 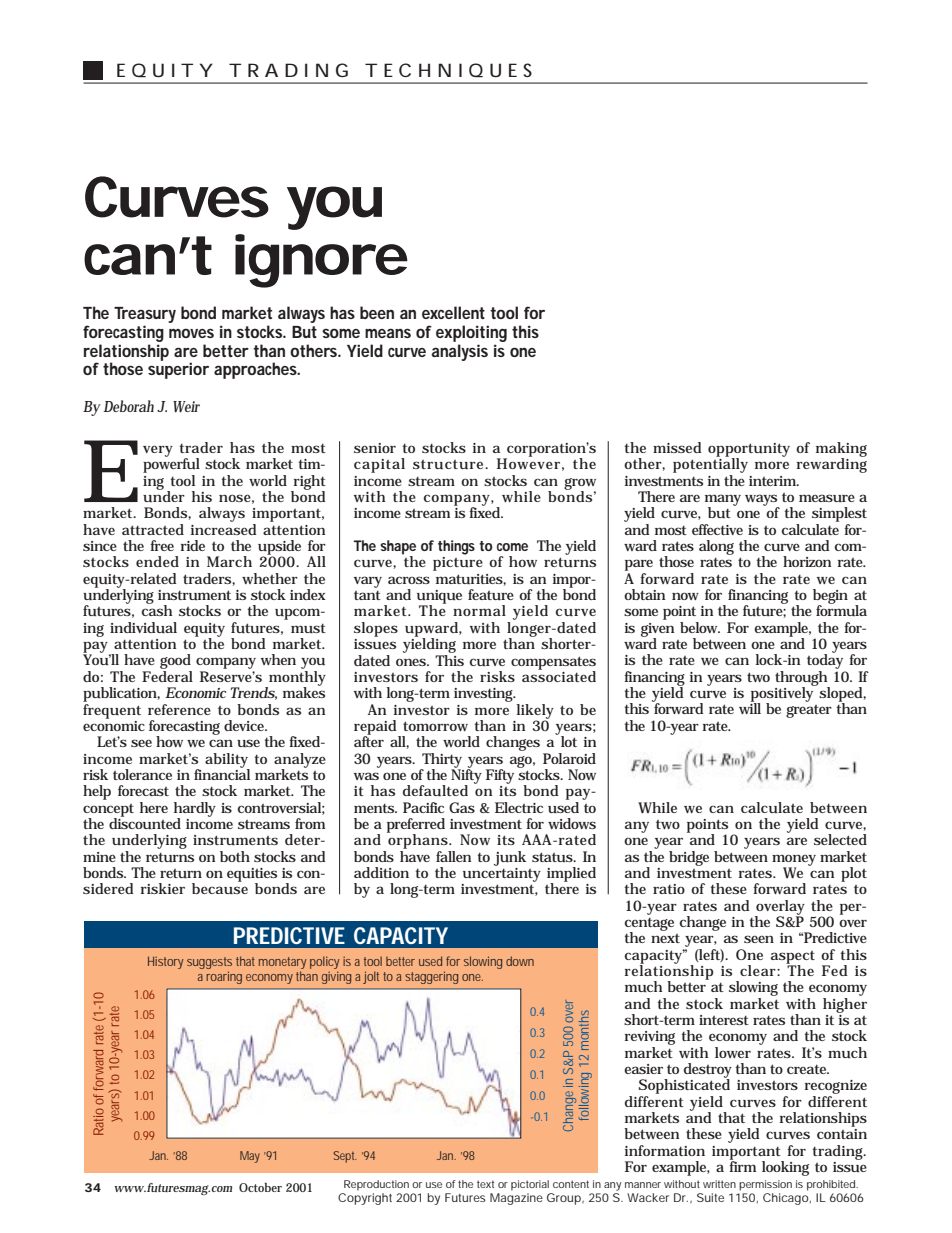 What do you see at coordinates (195, 810) in the image?
I see `hardly` at bounding box center [195, 810].
